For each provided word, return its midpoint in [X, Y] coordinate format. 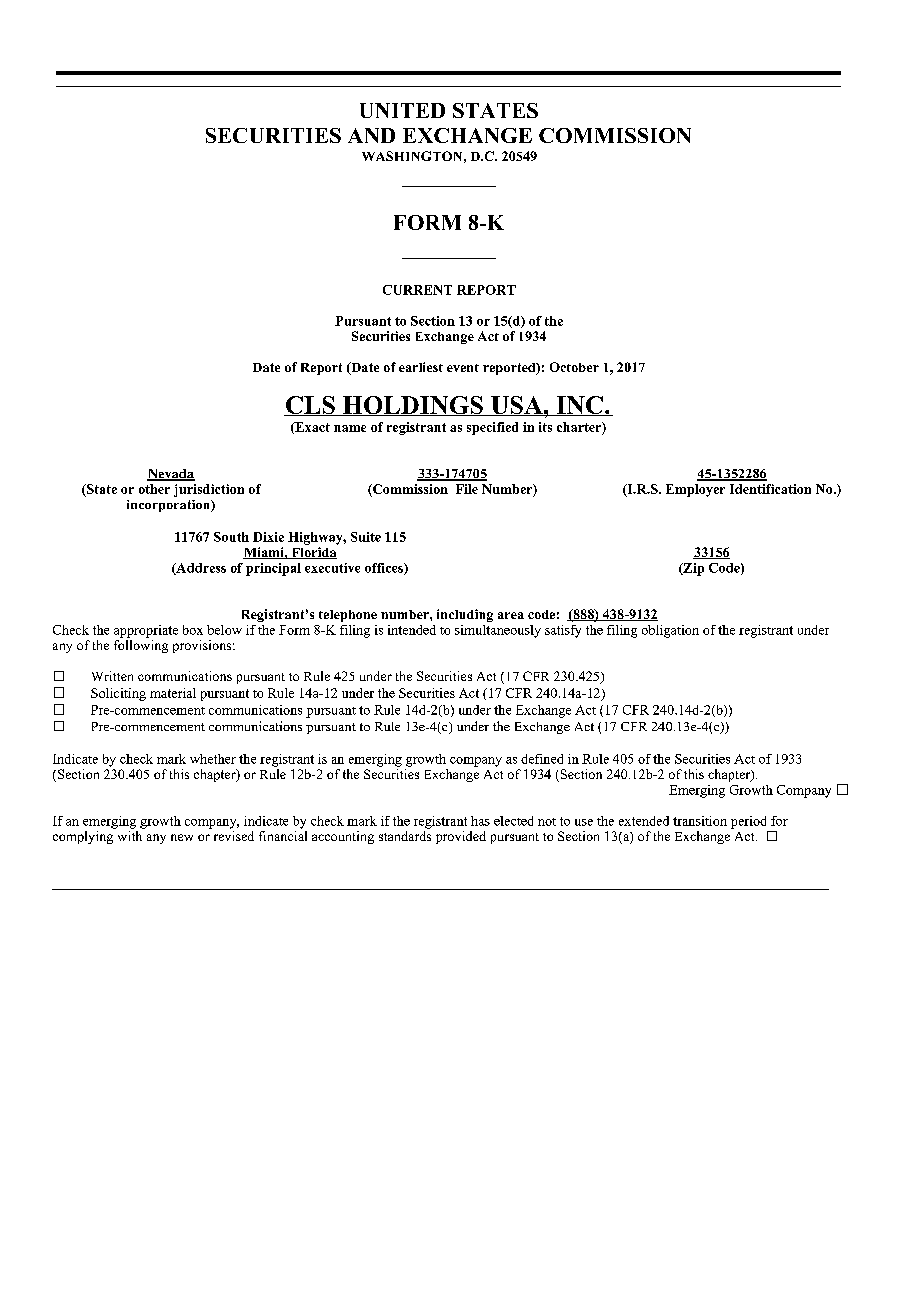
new [182, 837]
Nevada [171, 475]
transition [700, 821]
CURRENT [417, 290]
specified [492, 428]
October [574, 367]
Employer [695, 490]
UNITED [402, 110]
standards [405, 834]
